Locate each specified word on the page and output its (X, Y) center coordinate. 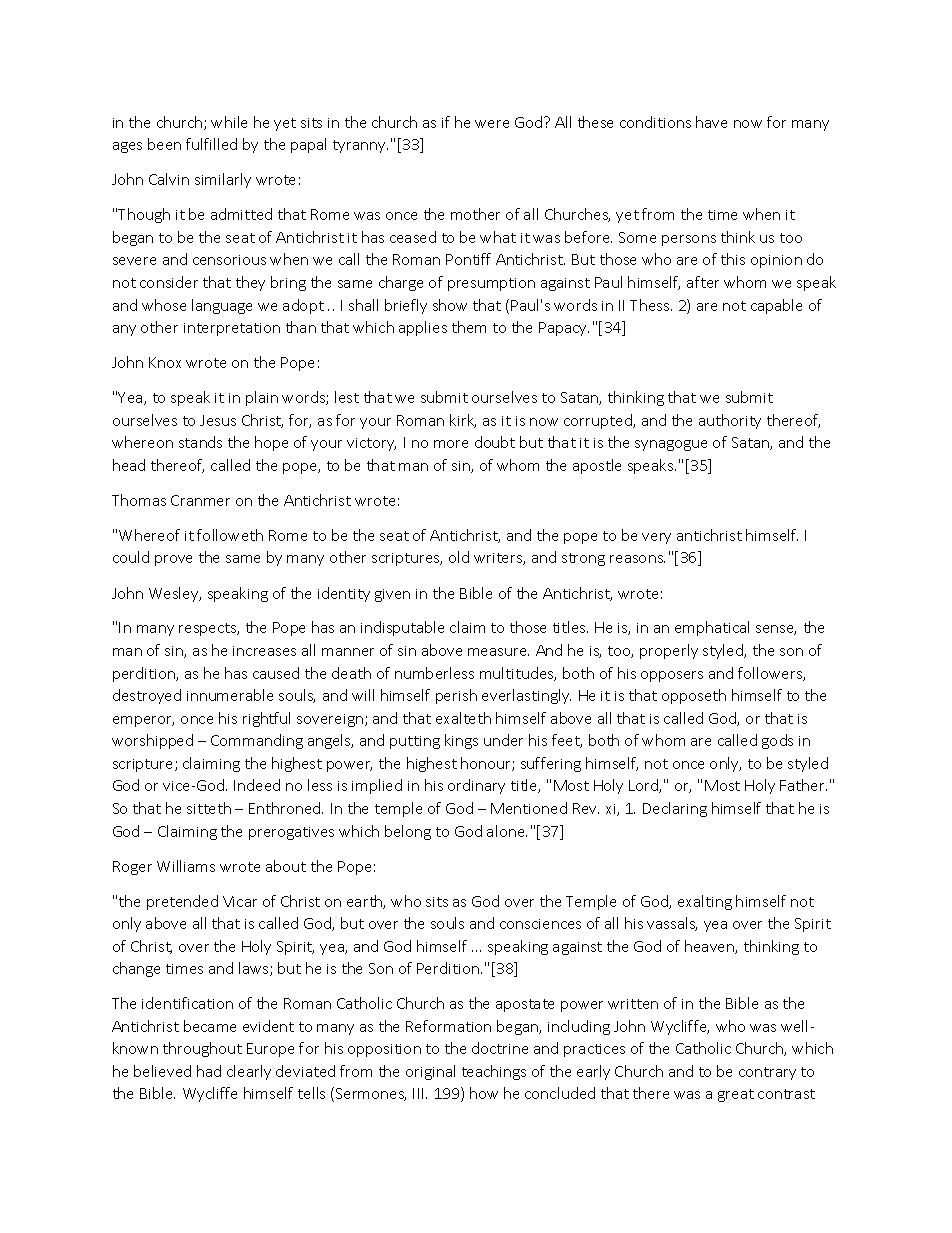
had (209, 1071)
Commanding (257, 741)
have (711, 122)
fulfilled (211, 144)
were (492, 124)
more (451, 444)
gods (777, 741)
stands (200, 442)
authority (730, 421)
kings (461, 741)
